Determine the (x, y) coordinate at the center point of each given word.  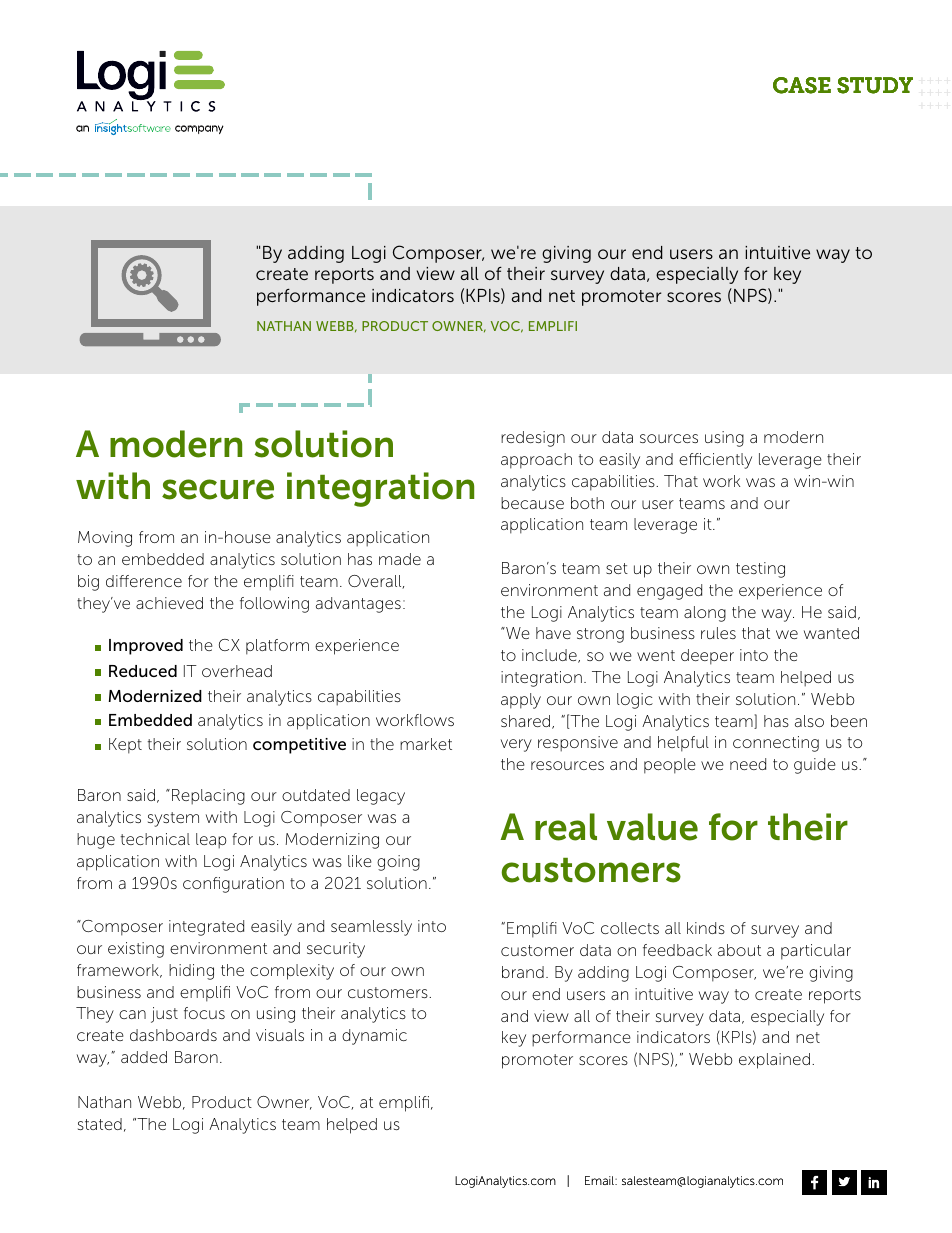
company (199, 129)
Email (600, 1180)
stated (100, 1124)
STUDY (875, 85)
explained (774, 1061)
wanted (831, 633)
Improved (146, 647)
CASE (802, 85)
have (553, 633)
